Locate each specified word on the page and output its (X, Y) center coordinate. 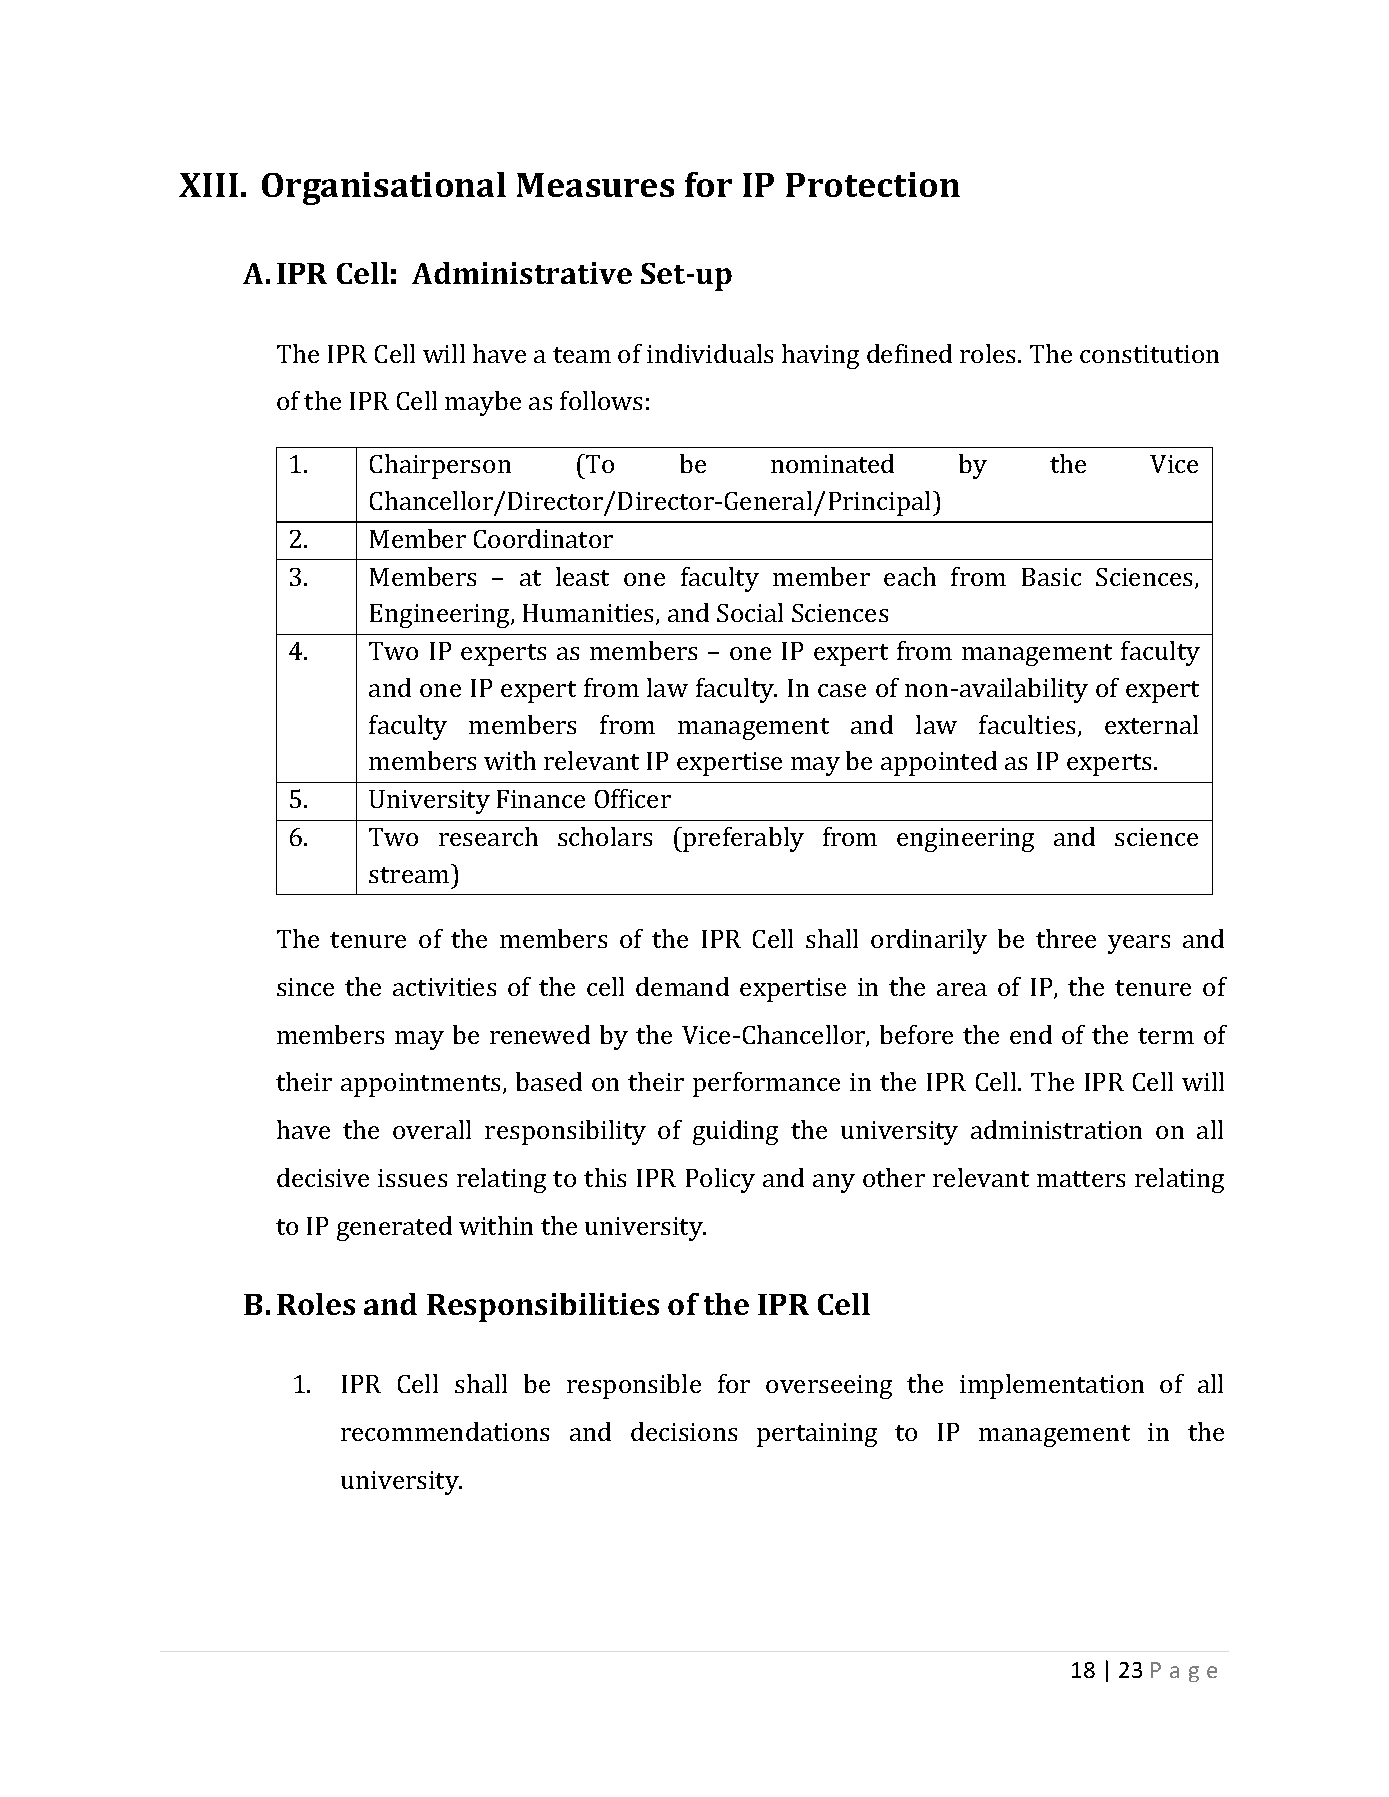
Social (750, 612)
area (962, 989)
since (305, 987)
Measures (595, 185)
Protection (873, 184)
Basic (1051, 577)
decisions (684, 1431)
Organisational (384, 188)
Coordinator (543, 538)
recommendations (445, 1431)
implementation (1052, 1386)
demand (682, 986)
